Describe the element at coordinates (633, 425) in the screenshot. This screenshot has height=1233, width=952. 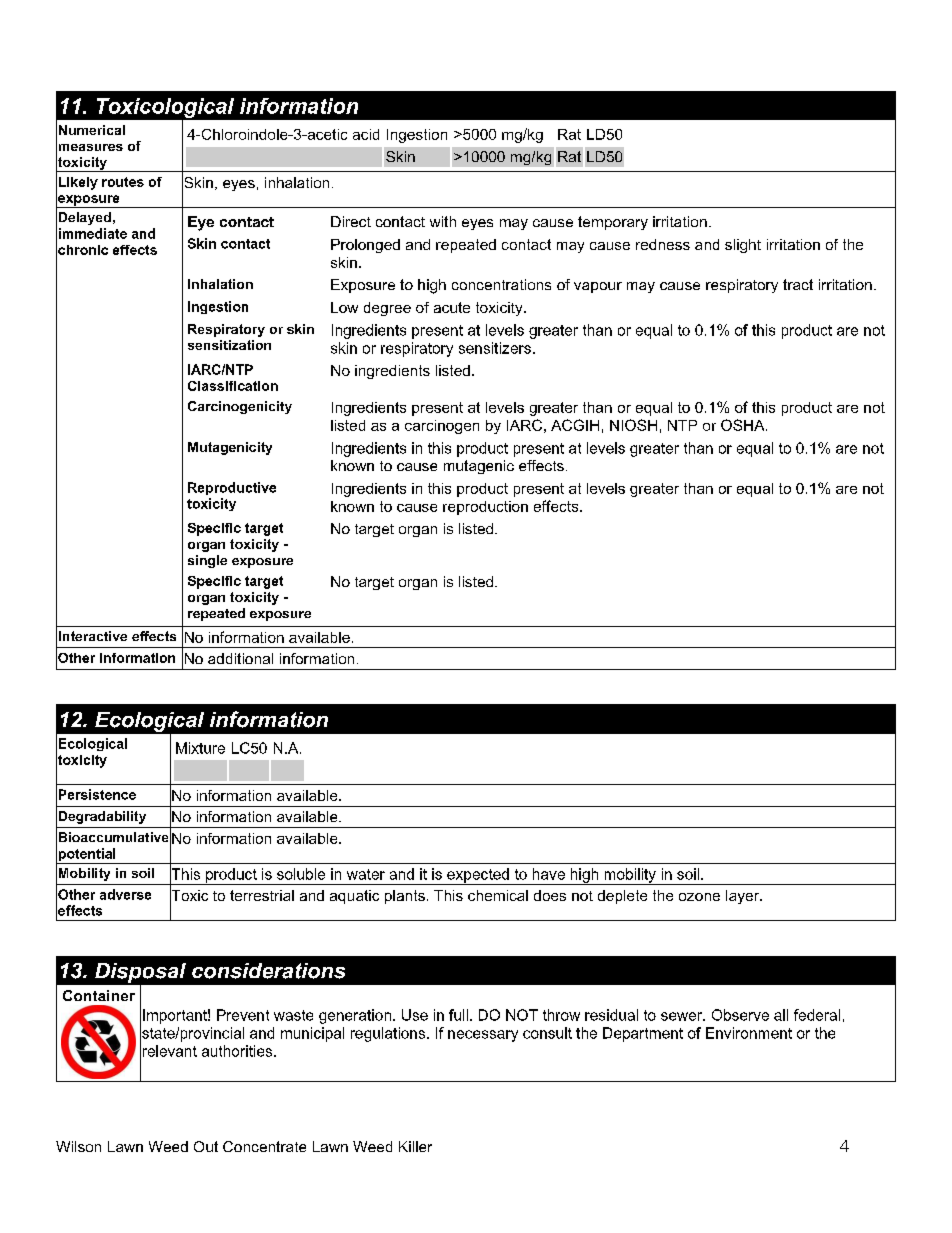
I see `NIOSH` at that location.
